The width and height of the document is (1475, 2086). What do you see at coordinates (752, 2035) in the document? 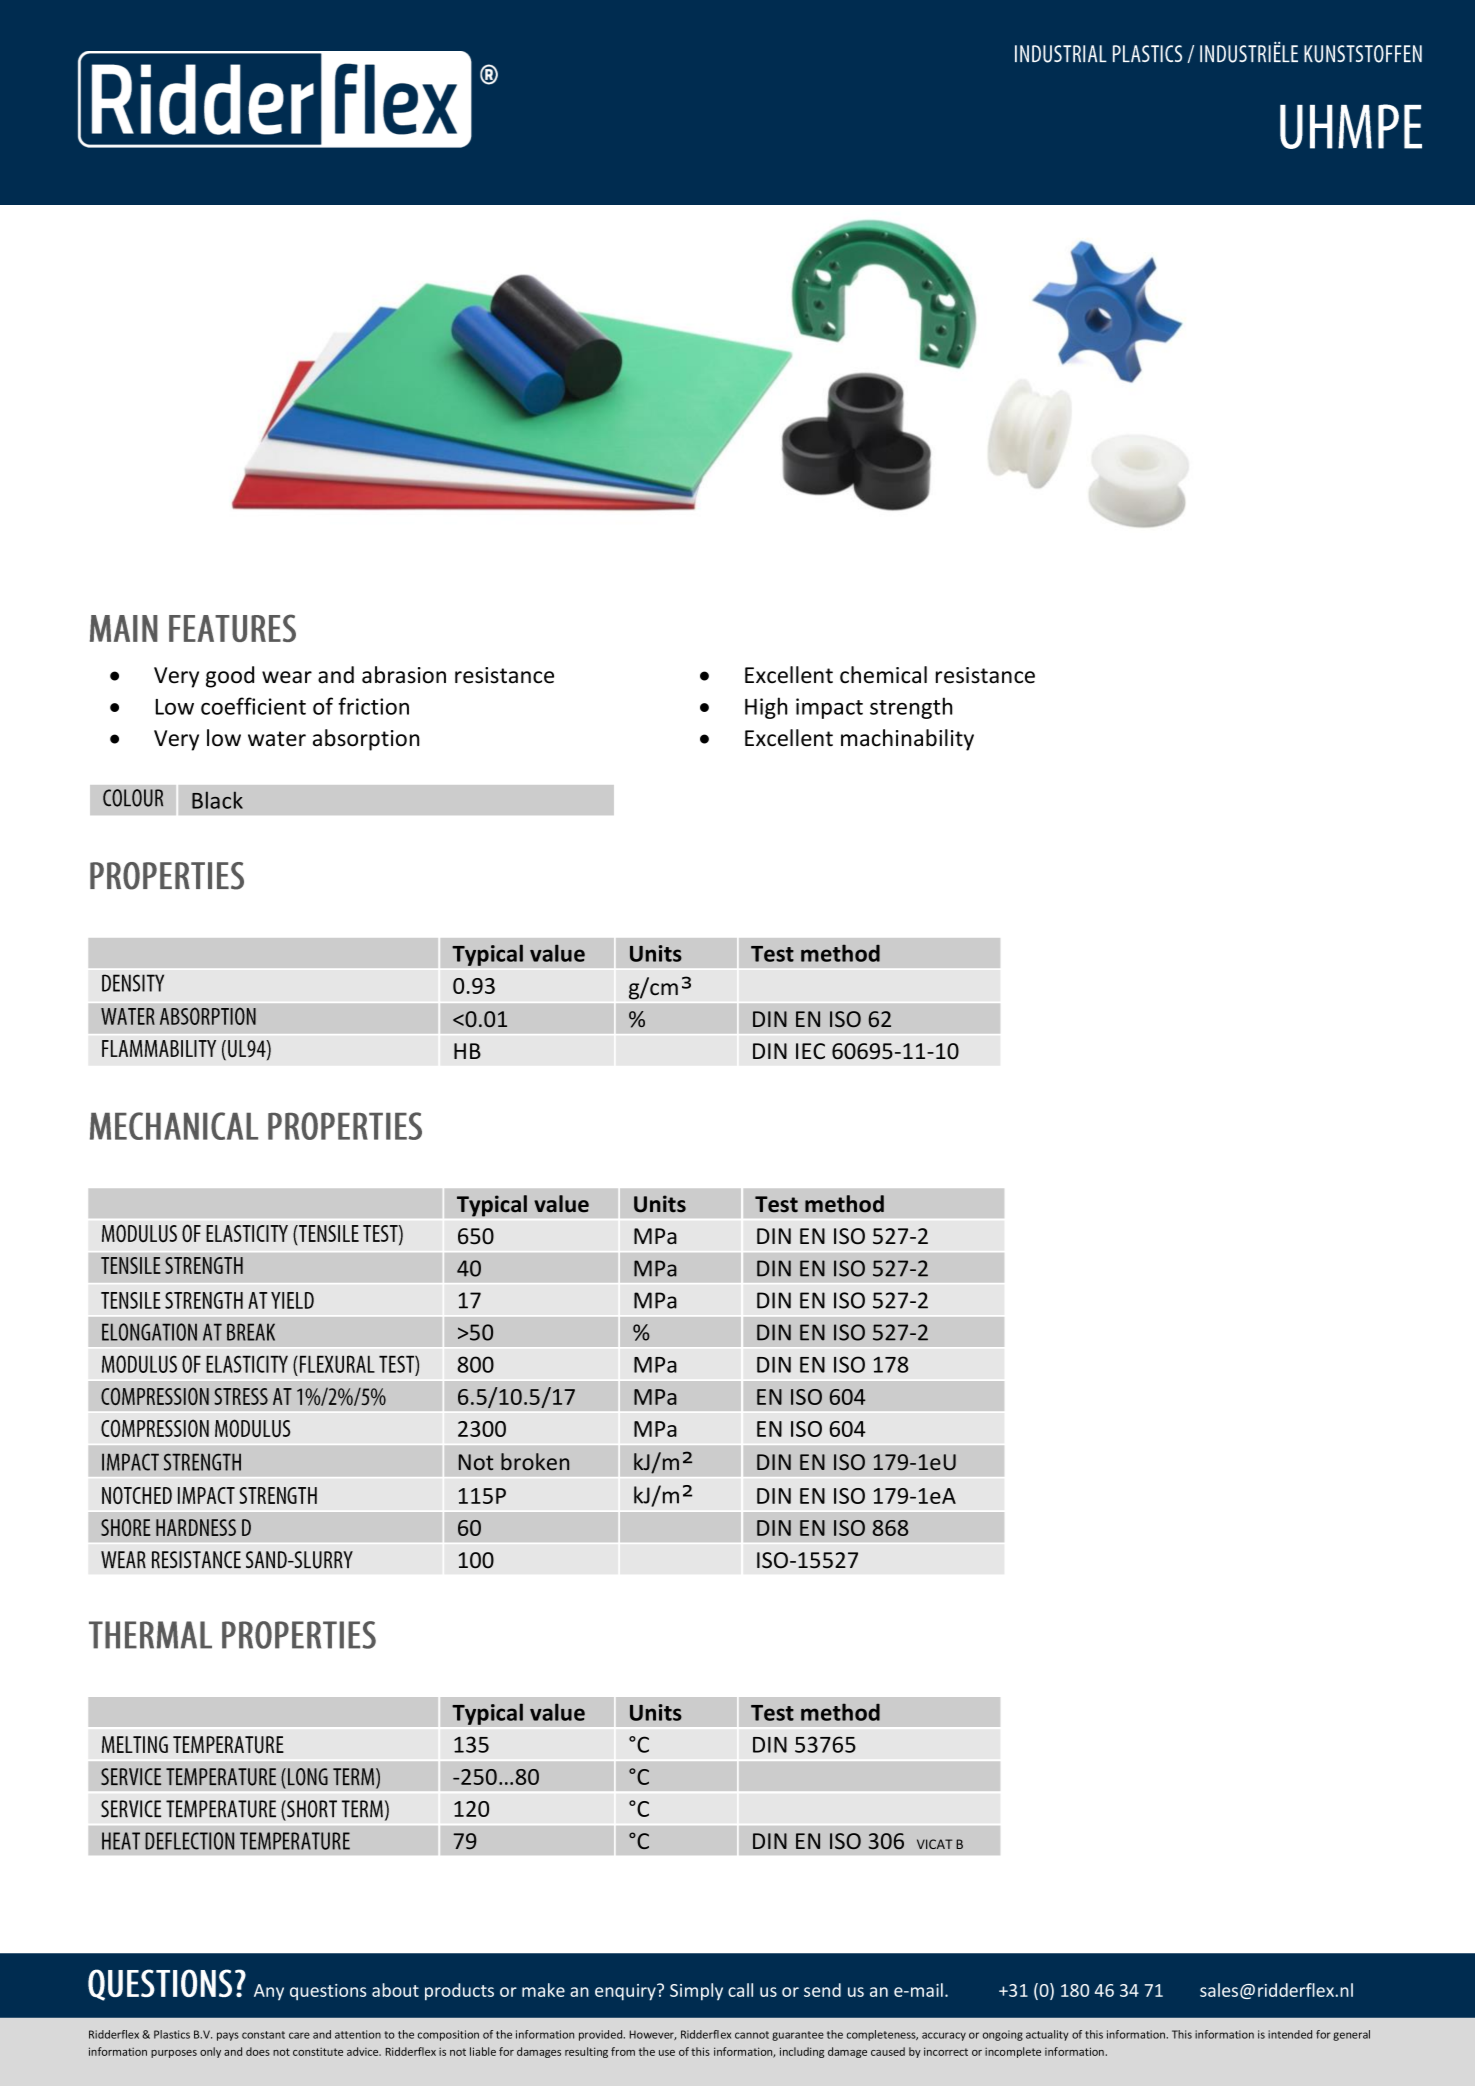
I see `cannot` at bounding box center [752, 2035].
